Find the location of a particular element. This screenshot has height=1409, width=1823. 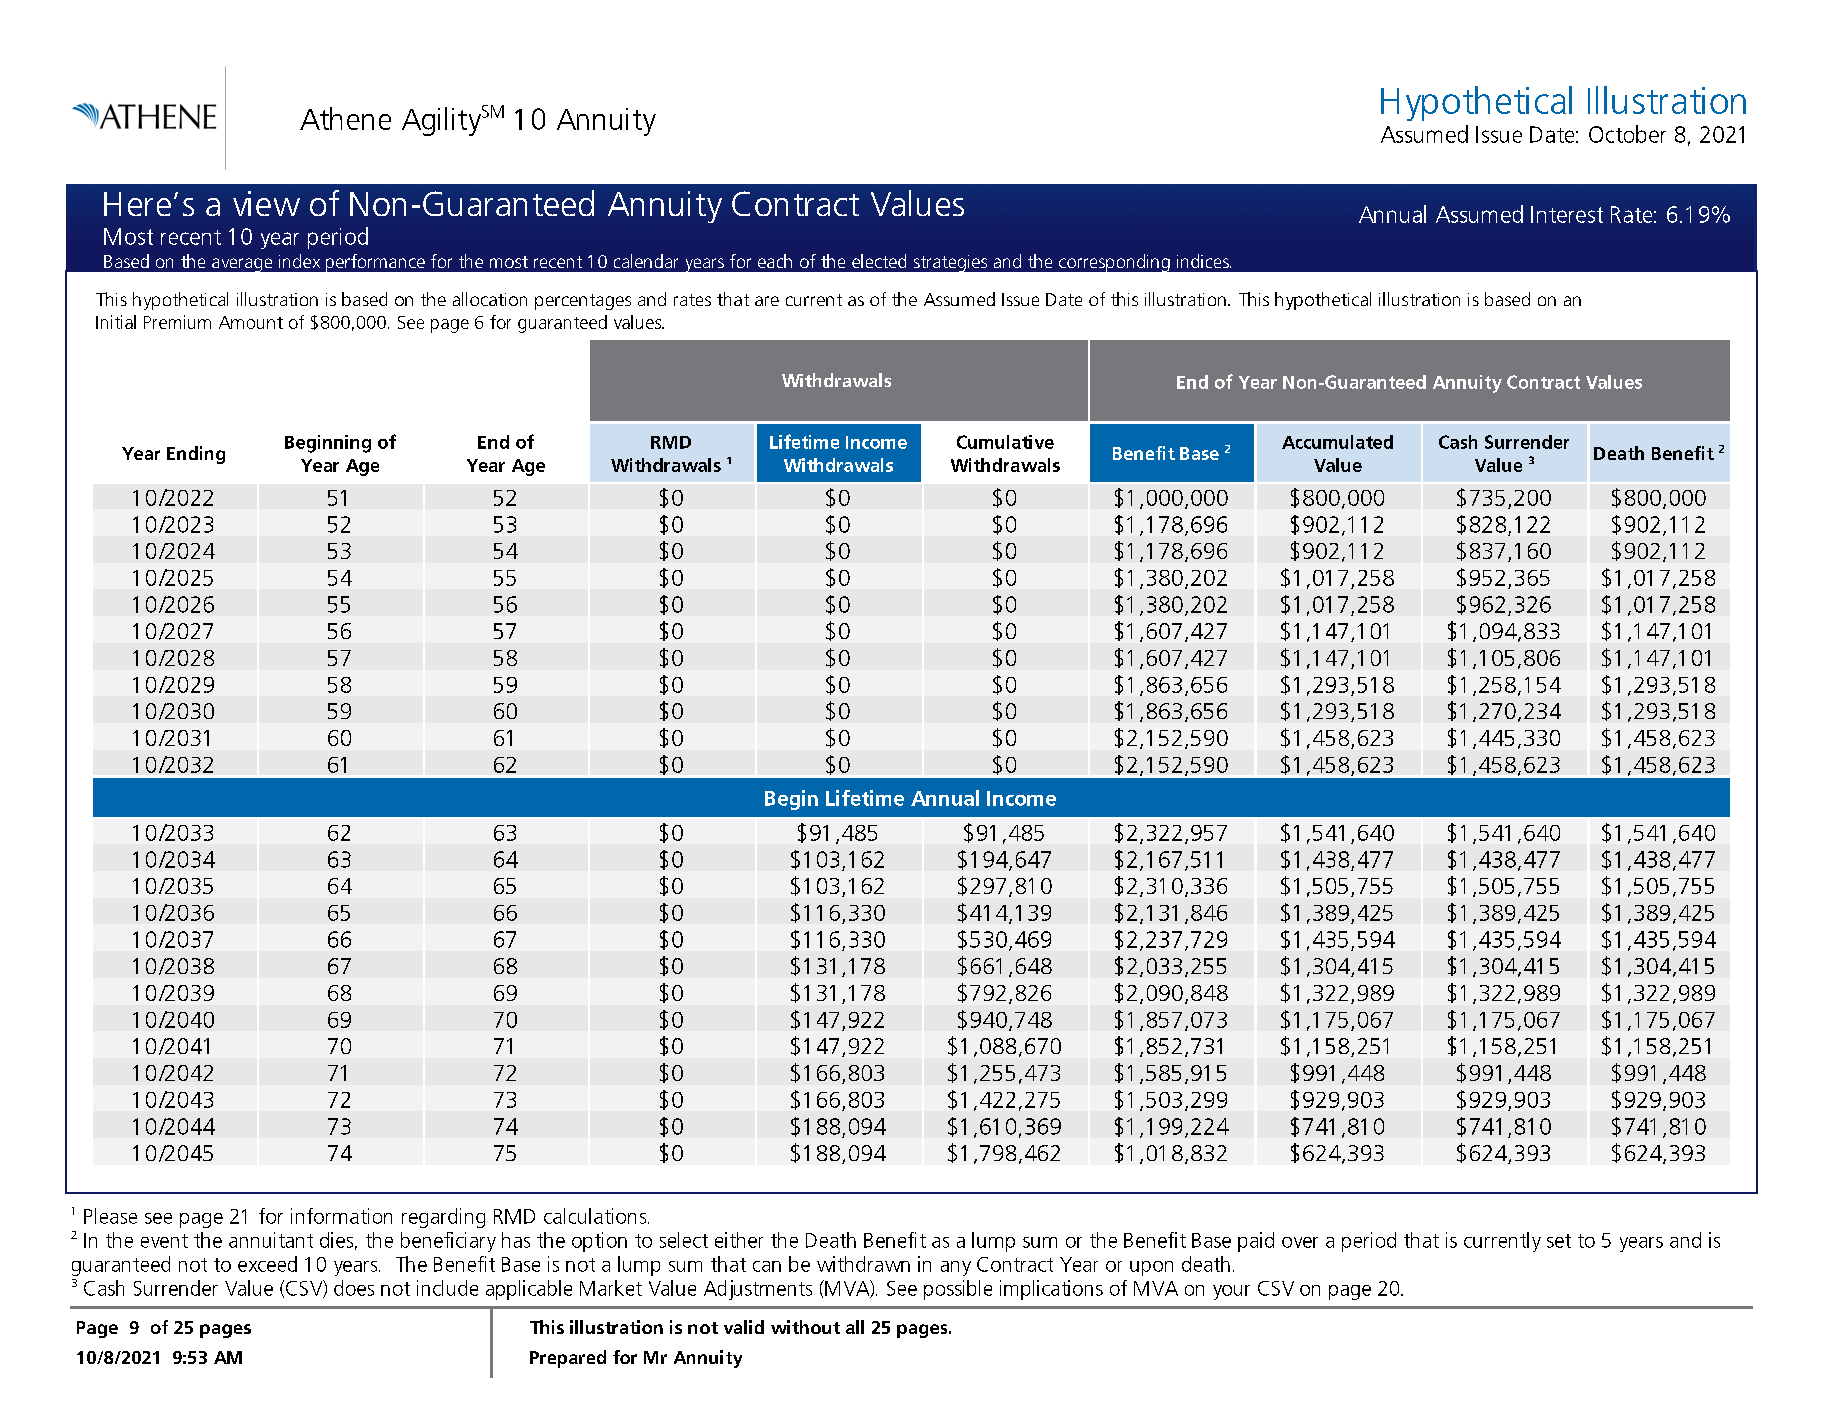

Athene is located at coordinates (345, 118).
